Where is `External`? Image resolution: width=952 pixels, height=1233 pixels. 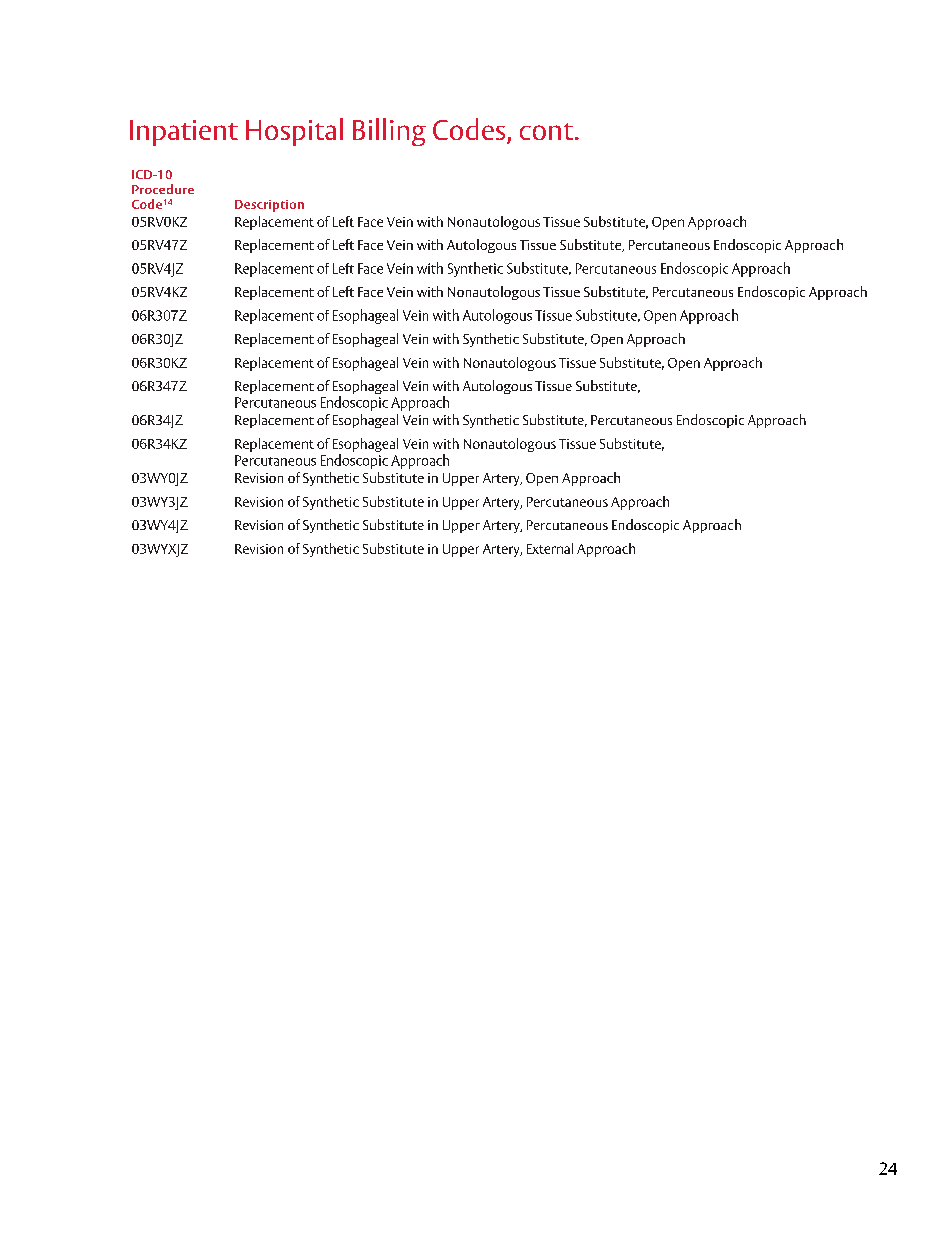
External is located at coordinates (550, 548).
